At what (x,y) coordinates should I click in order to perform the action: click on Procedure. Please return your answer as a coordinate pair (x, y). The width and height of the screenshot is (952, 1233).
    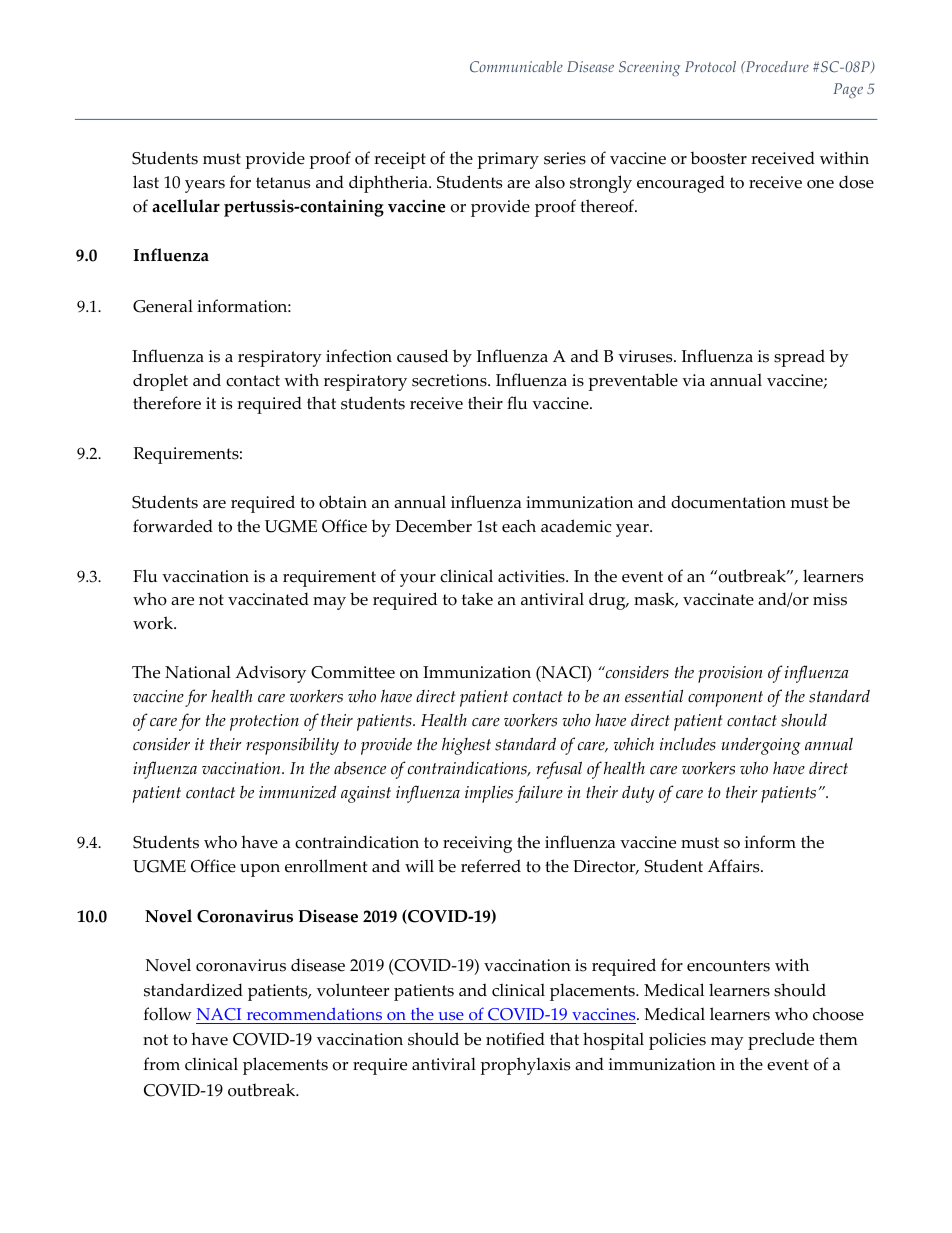
    Looking at the image, I should click on (776, 66).
